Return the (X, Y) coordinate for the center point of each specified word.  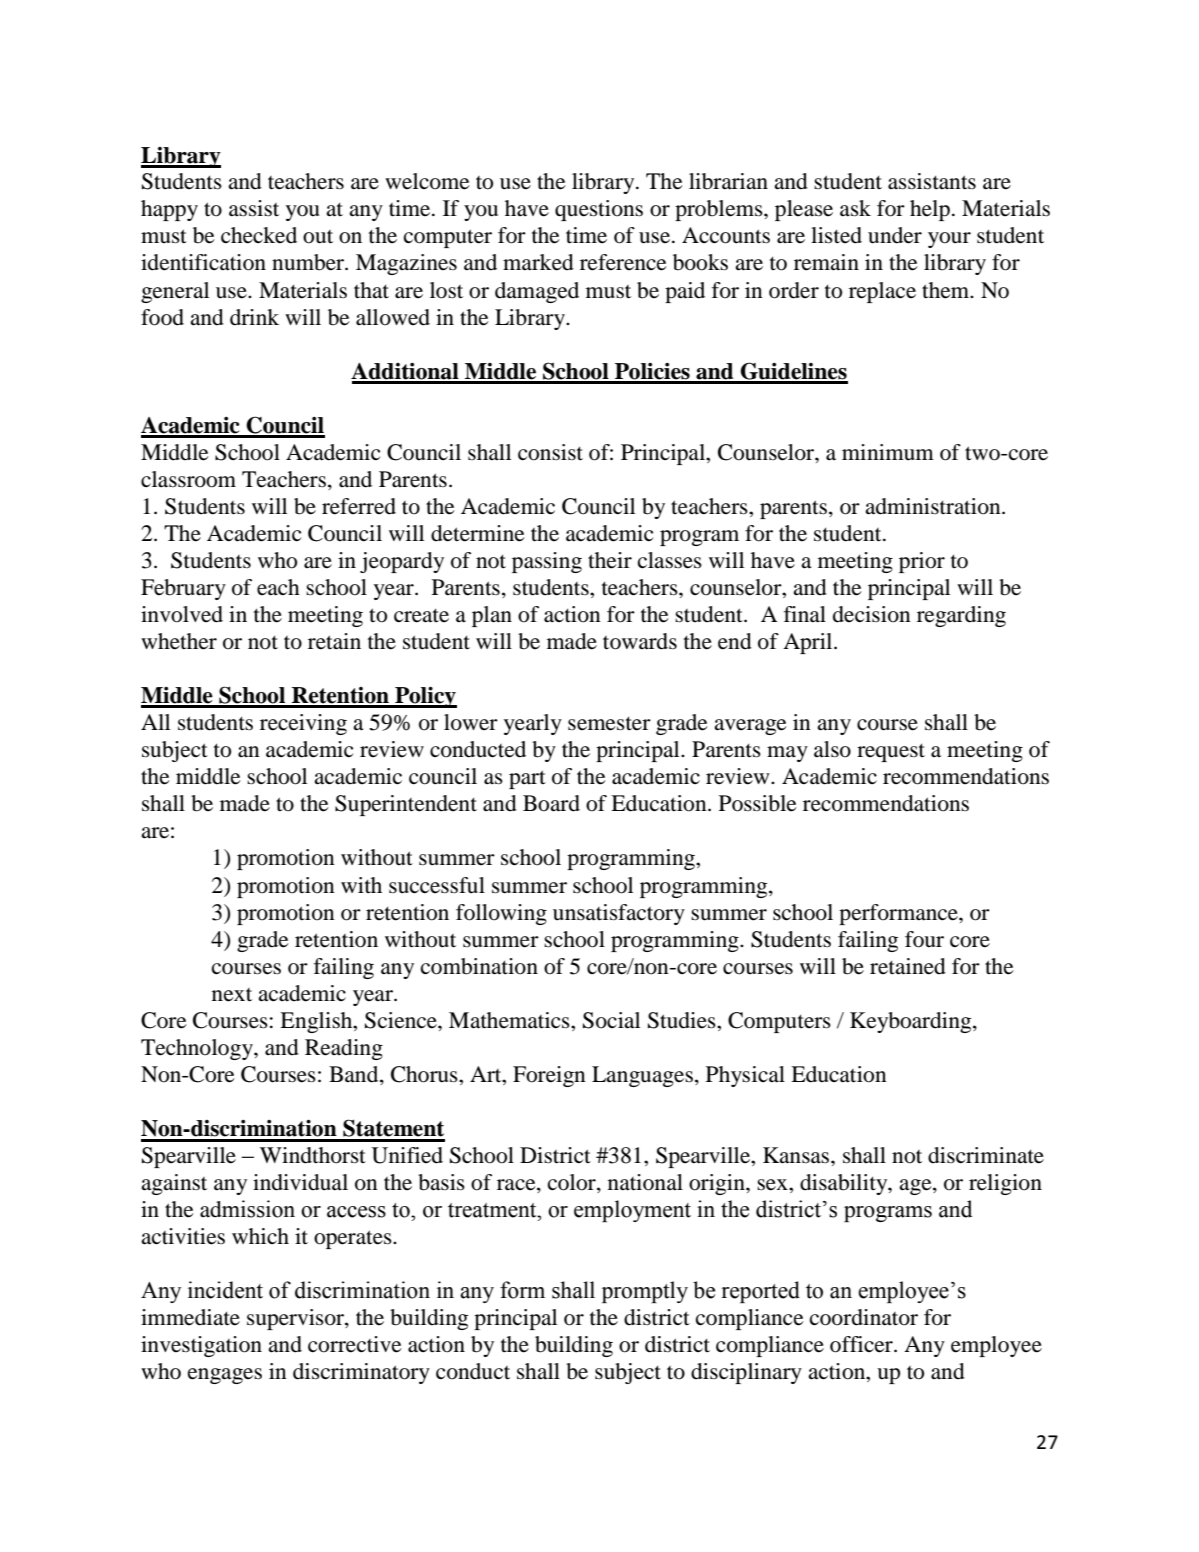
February (183, 589)
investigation (201, 1346)
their (610, 560)
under (895, 235)
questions (599, 210)
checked (259, 235)
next (232, 995)
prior (922, 562)
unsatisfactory (619, 914)
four (924, 939)
